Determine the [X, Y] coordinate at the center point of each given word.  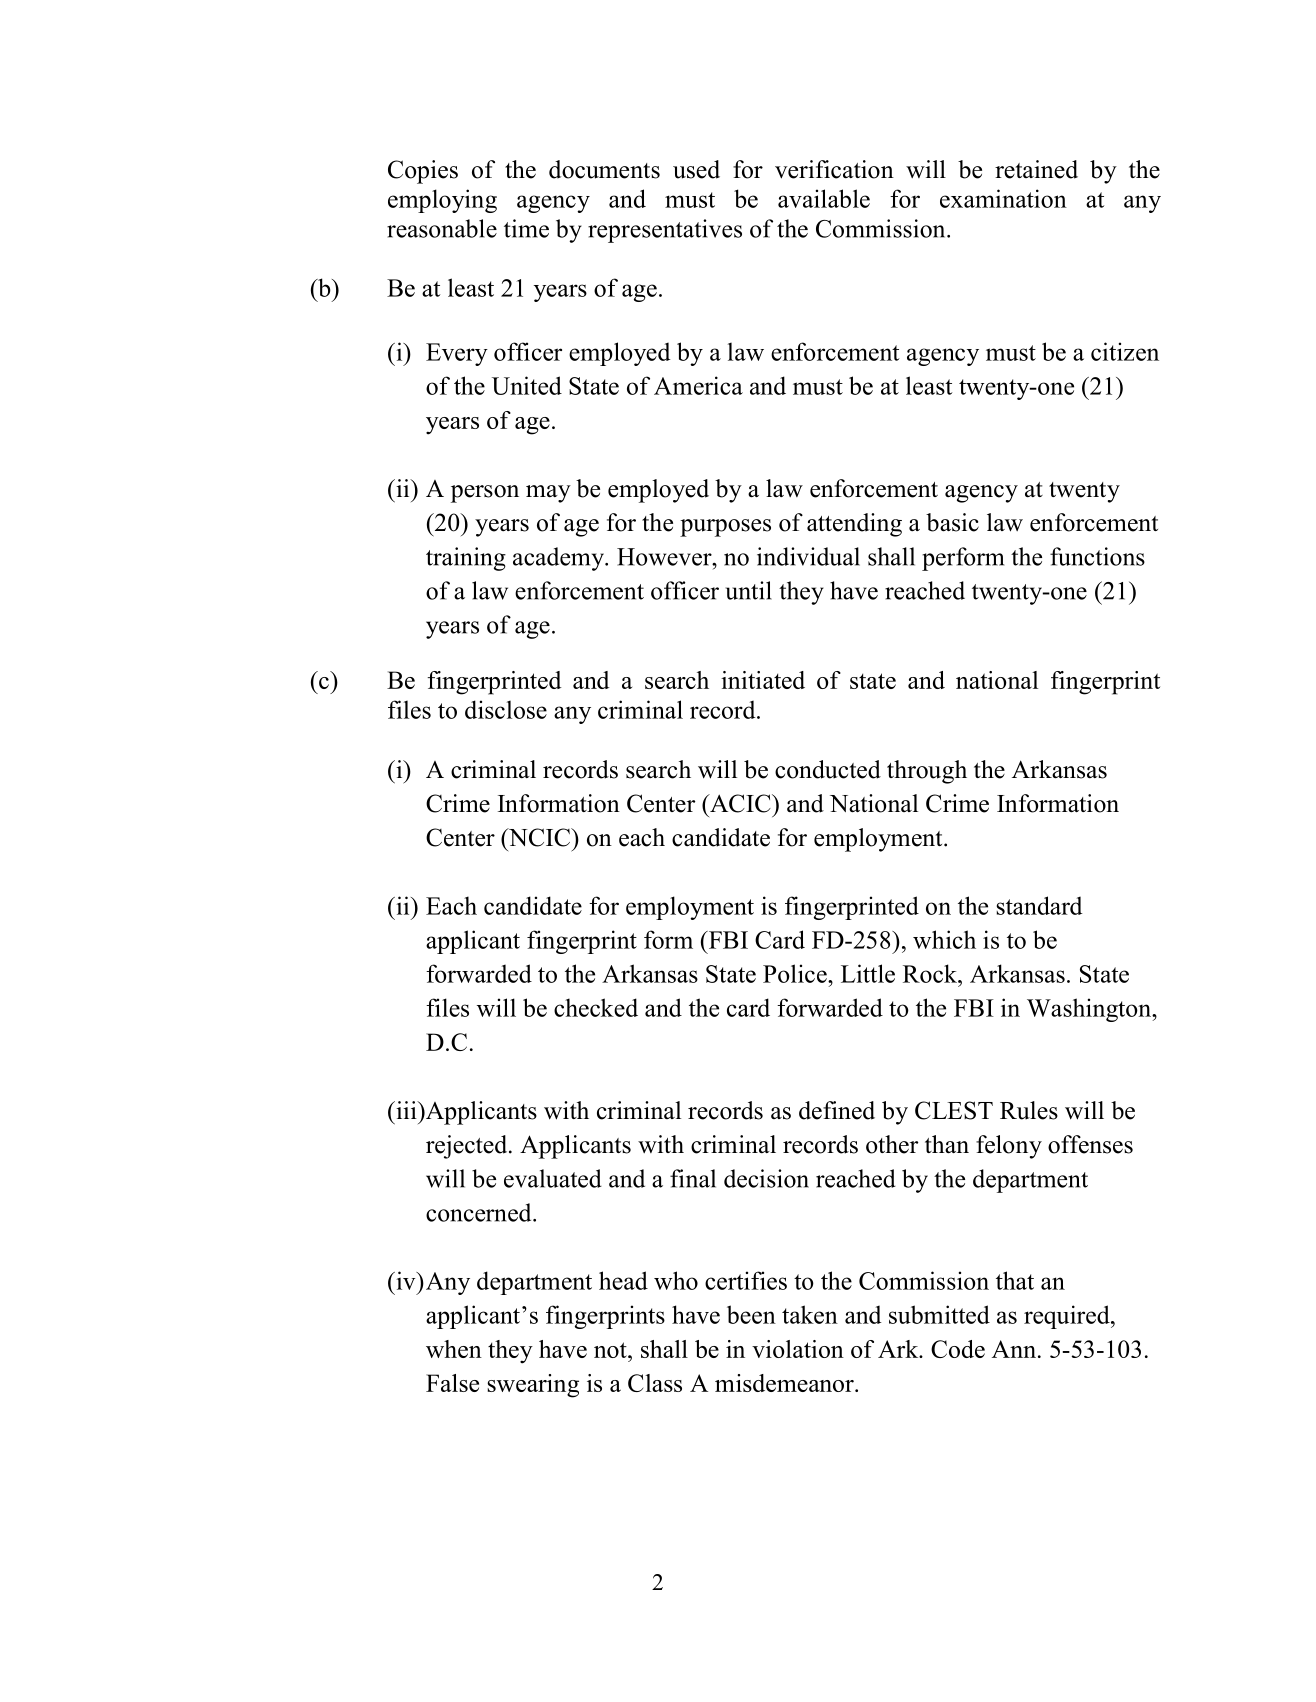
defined [837, 1110]
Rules [1029, 1110]
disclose [506, 709]
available [824, 198]
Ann [1014, 1349]
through [927, 772]
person [485, 494]
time [526, 228]
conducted [828, 769]
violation [798, 1349]
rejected [468, 1147]
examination [1003, 198]
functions [1097, 556]
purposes [725, 528]
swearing [533, 1386]
